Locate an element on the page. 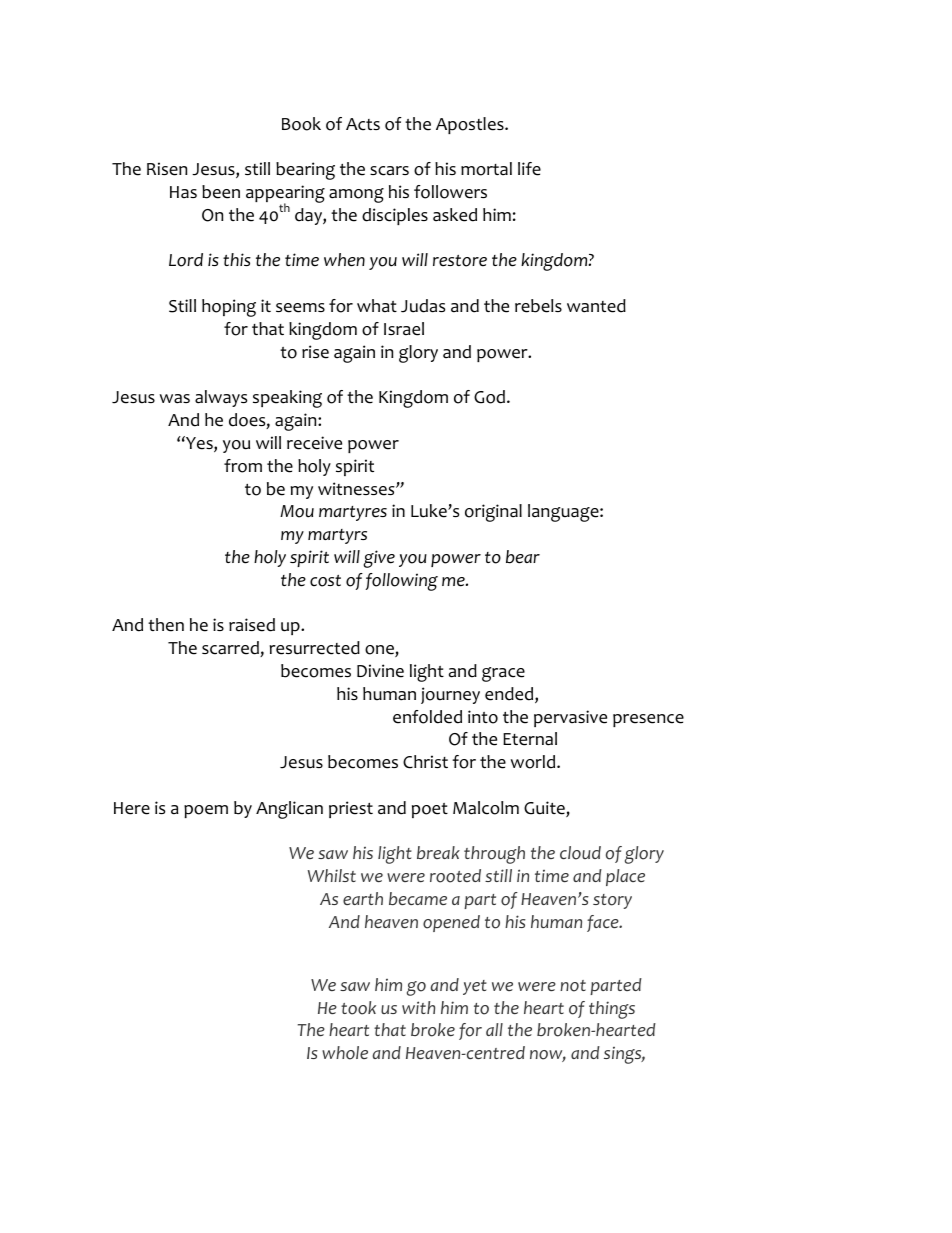  scars is located at coordinates (389, 171).
